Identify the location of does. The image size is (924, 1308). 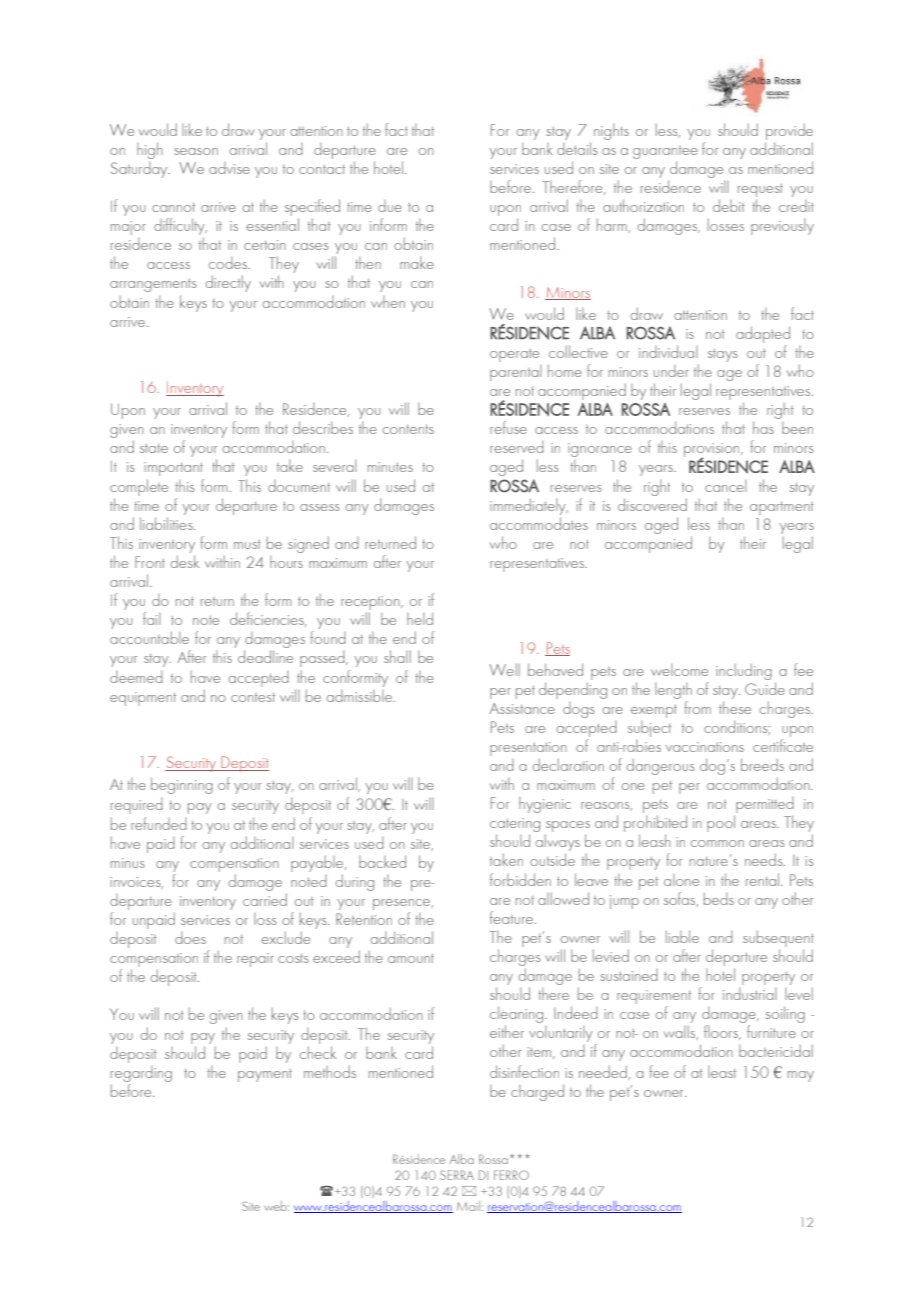
(190, 938).
